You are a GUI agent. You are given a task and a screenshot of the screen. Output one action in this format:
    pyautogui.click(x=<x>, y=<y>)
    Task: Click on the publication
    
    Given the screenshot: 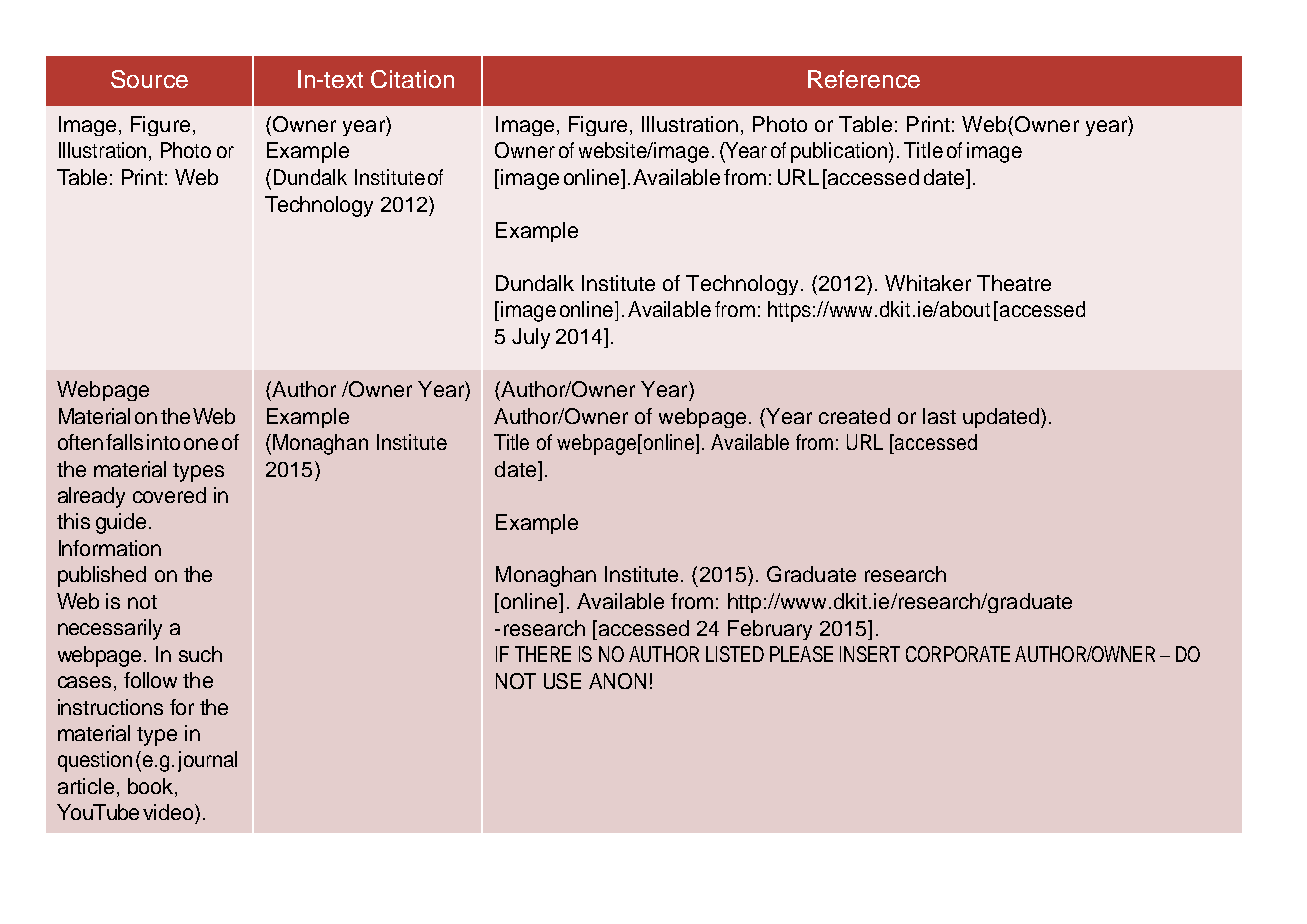 What is the action you would take?
    pyautogui.click(x=839, y=152)
